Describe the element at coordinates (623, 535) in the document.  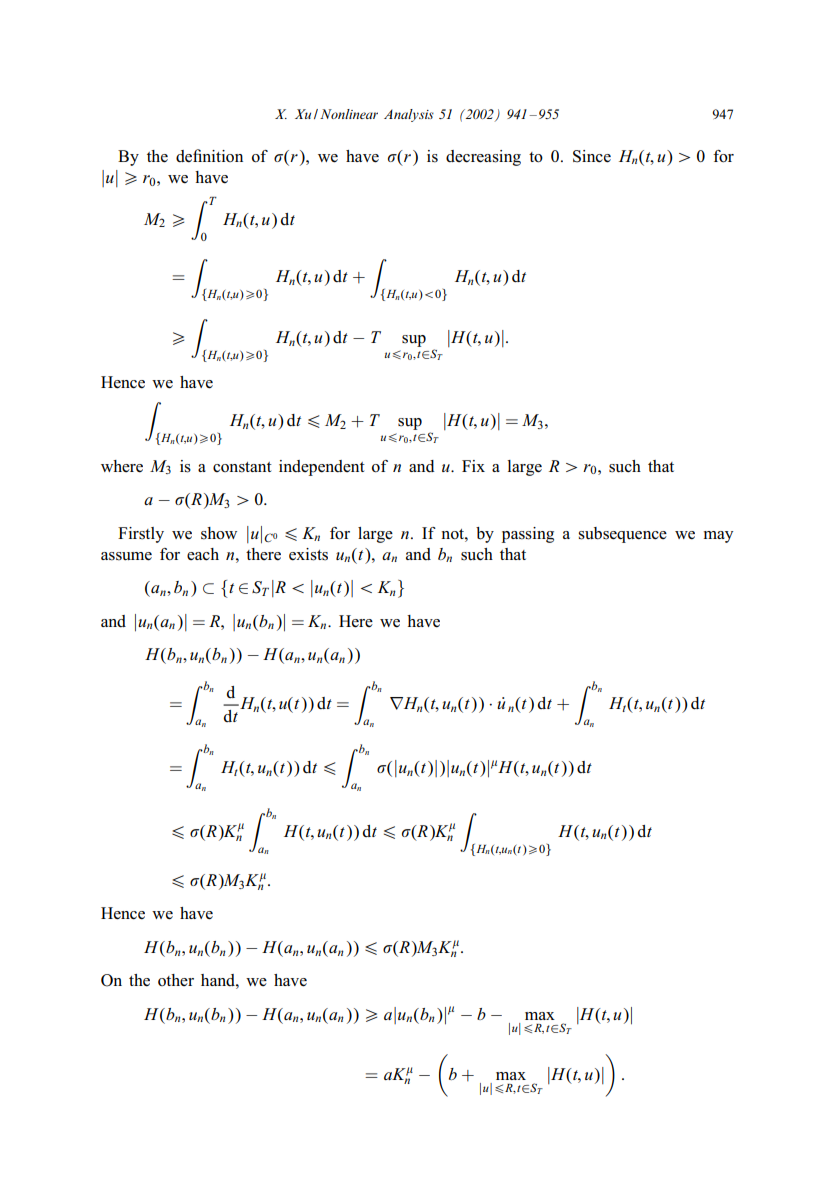
I see `subsequence` at that location.
